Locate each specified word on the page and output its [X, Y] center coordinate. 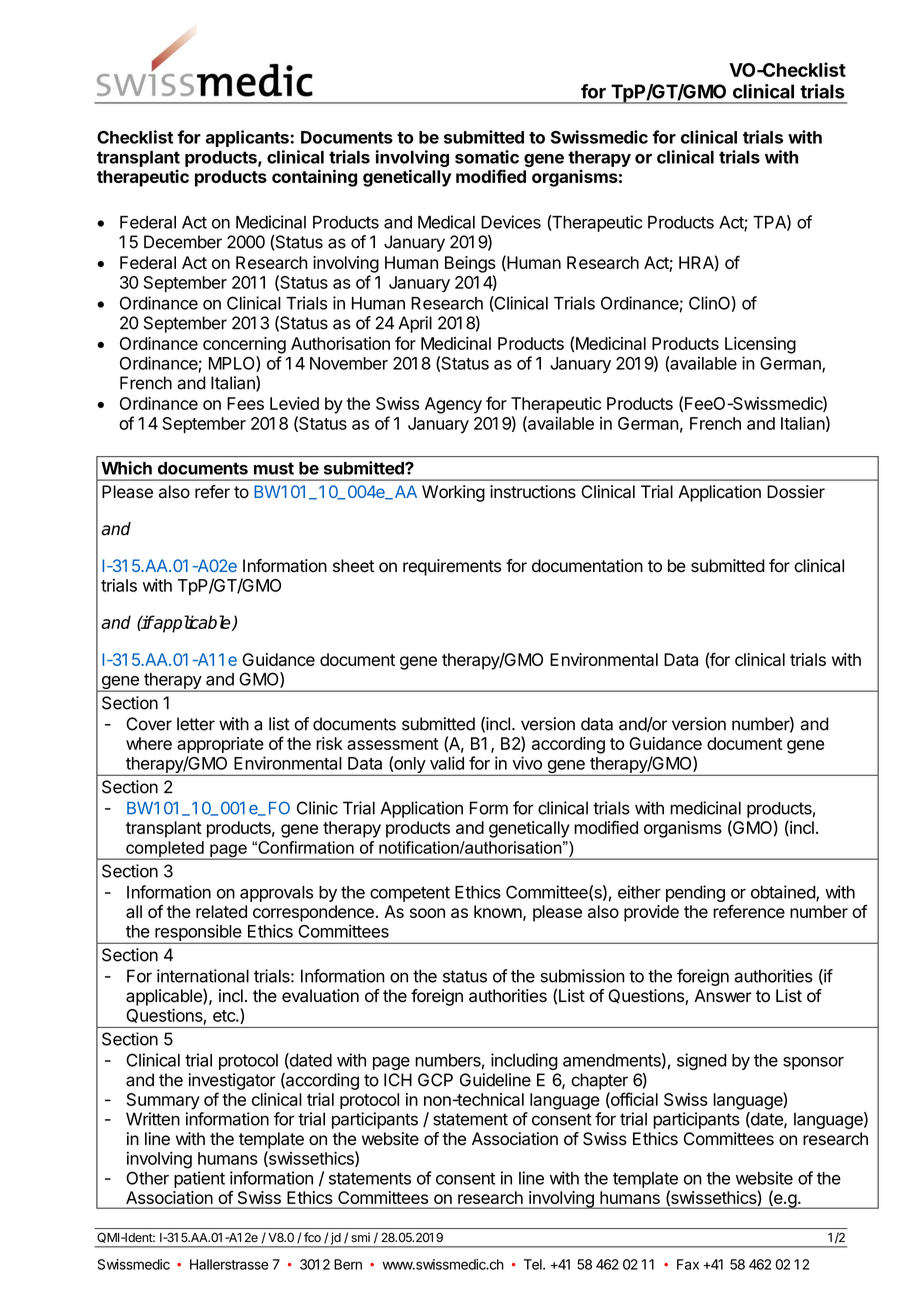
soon [427, 913]
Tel [534, 1264]
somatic [487, 157]
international [203, 976]
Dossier [796, 492]
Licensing [760, 345]
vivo [527, 763]
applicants [247, 138]
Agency [453, 405]
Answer [723, 996]
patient [199, 1179]
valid [447, 763]
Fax [688, 1264]
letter [196, 724]
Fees [245, 403]
